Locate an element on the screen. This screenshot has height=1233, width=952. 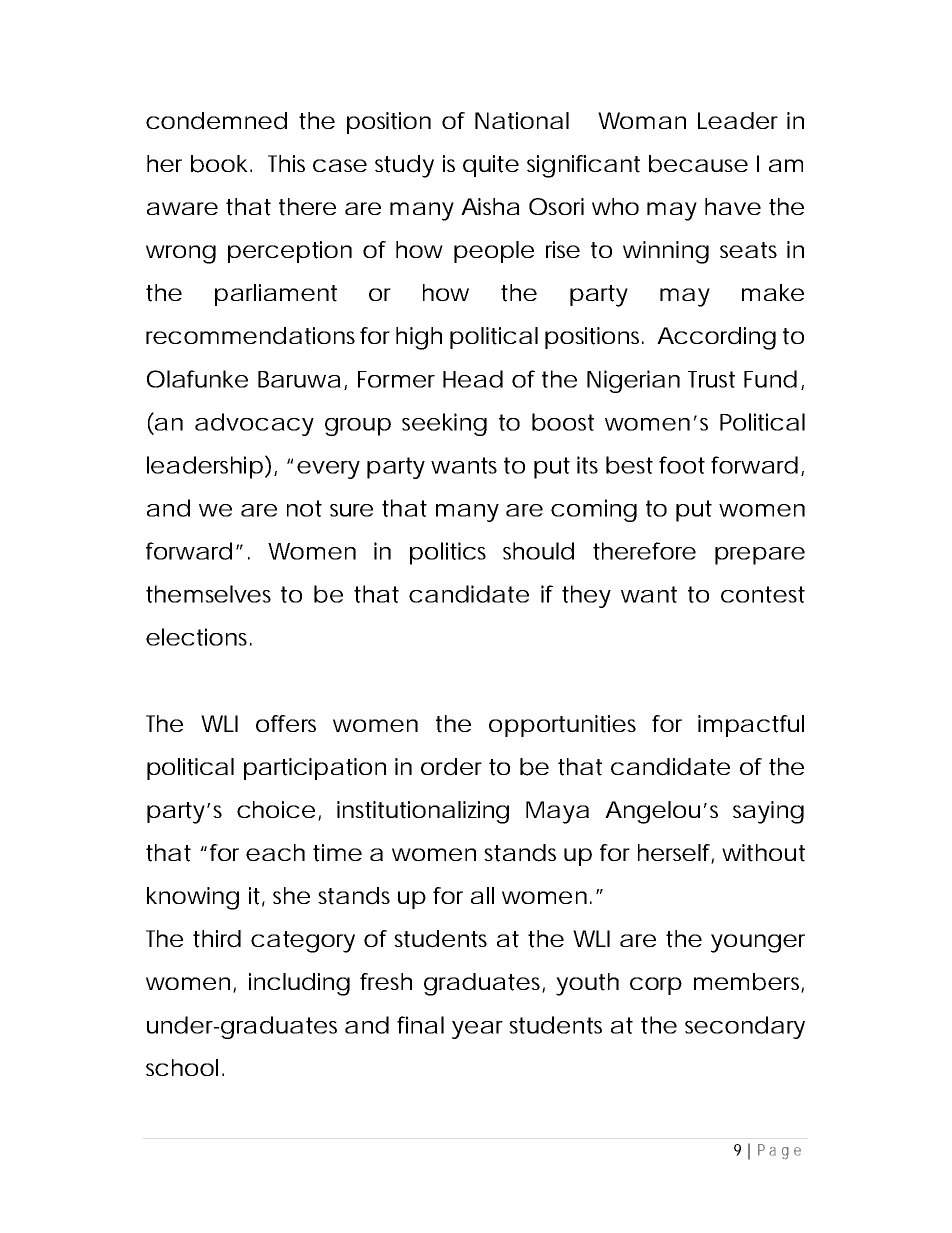
impactful is located at coordinates (751, 726).
